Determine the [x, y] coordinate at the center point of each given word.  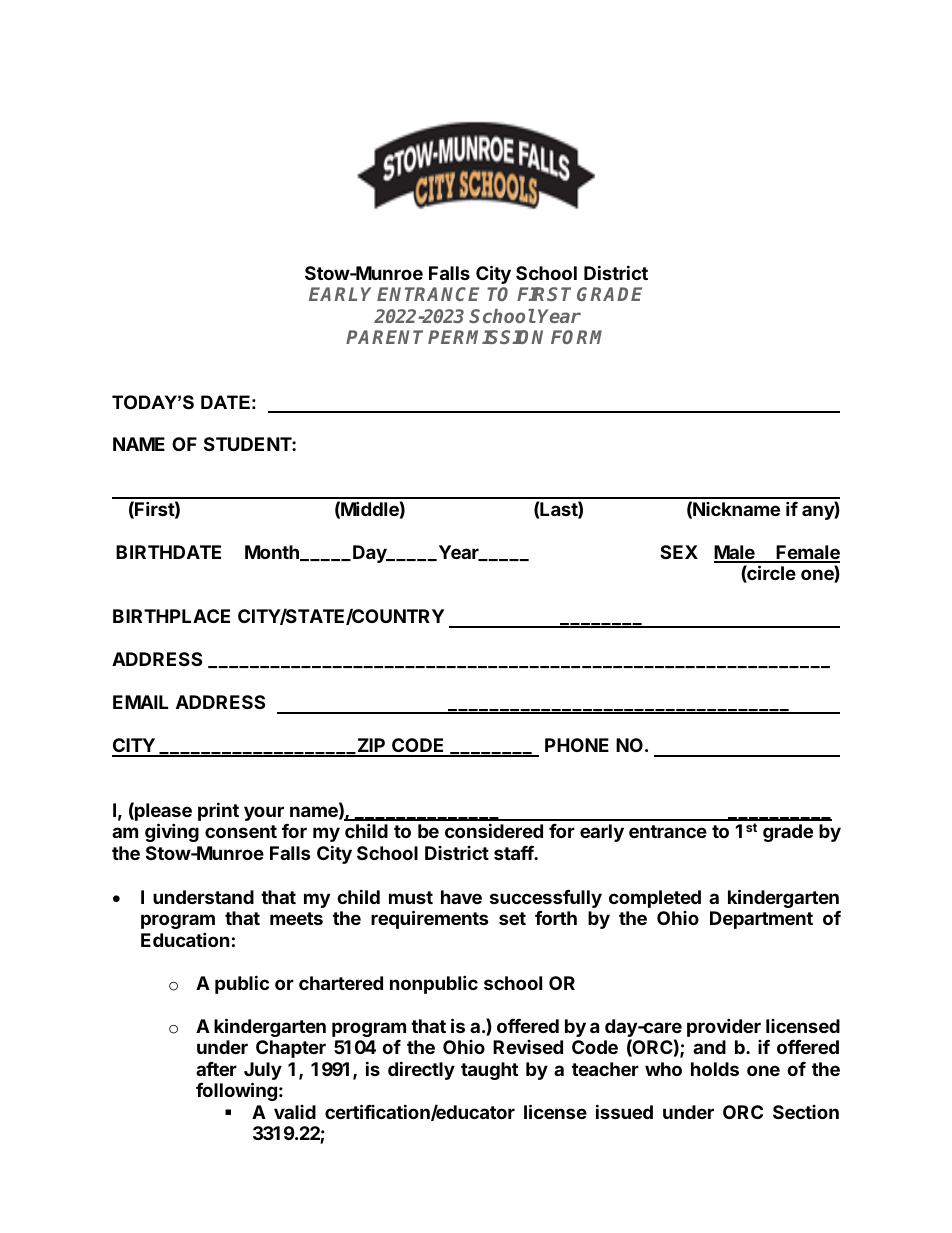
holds [715, 1069]
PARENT [384, 337]
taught [489, 1071]
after [216, 1069]
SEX [679, 552]
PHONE [577, 745]
